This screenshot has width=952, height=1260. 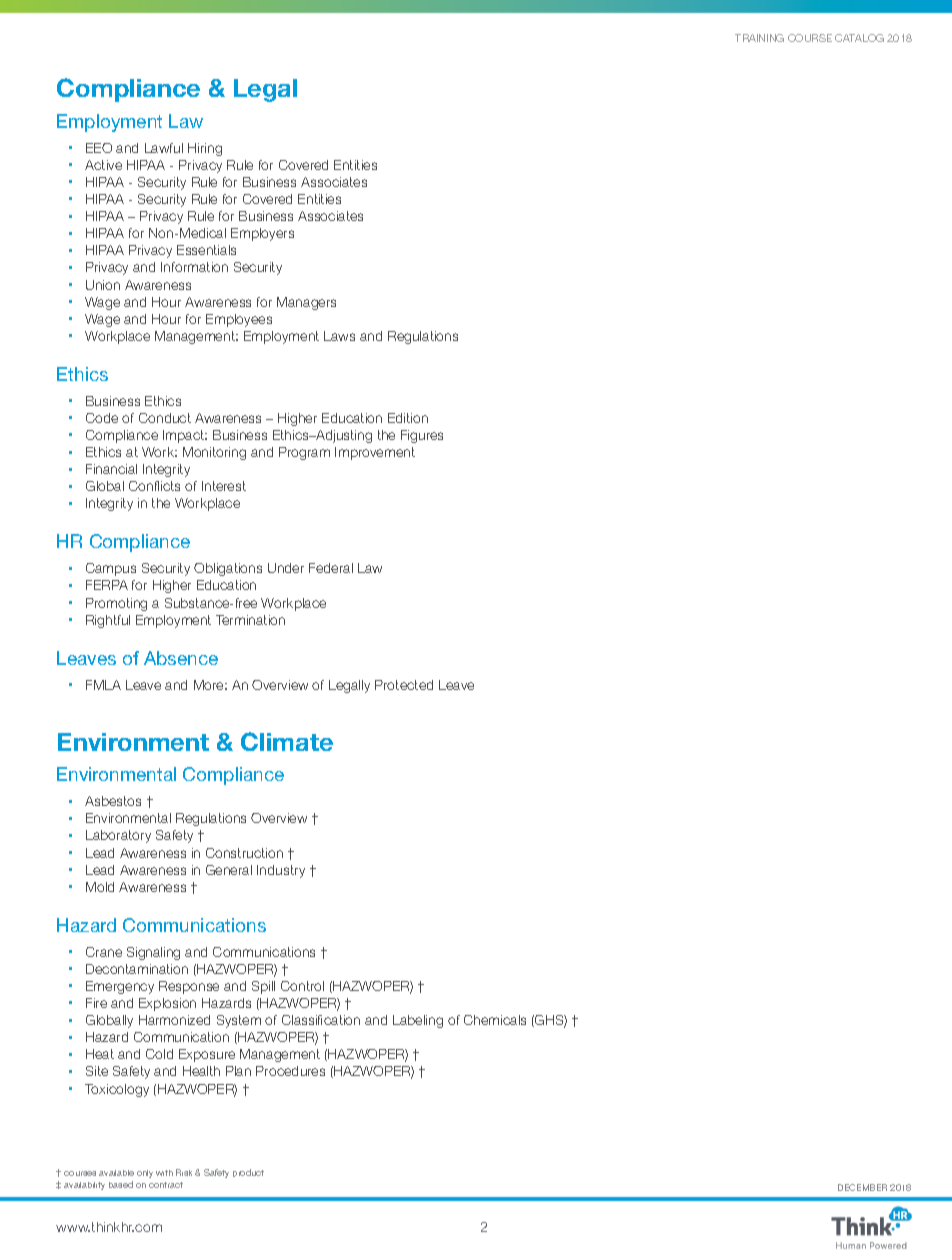 What do you see at coordinates (422, 436) in the screenshot?
I see `Figures` at bounding box center [422, 436].
